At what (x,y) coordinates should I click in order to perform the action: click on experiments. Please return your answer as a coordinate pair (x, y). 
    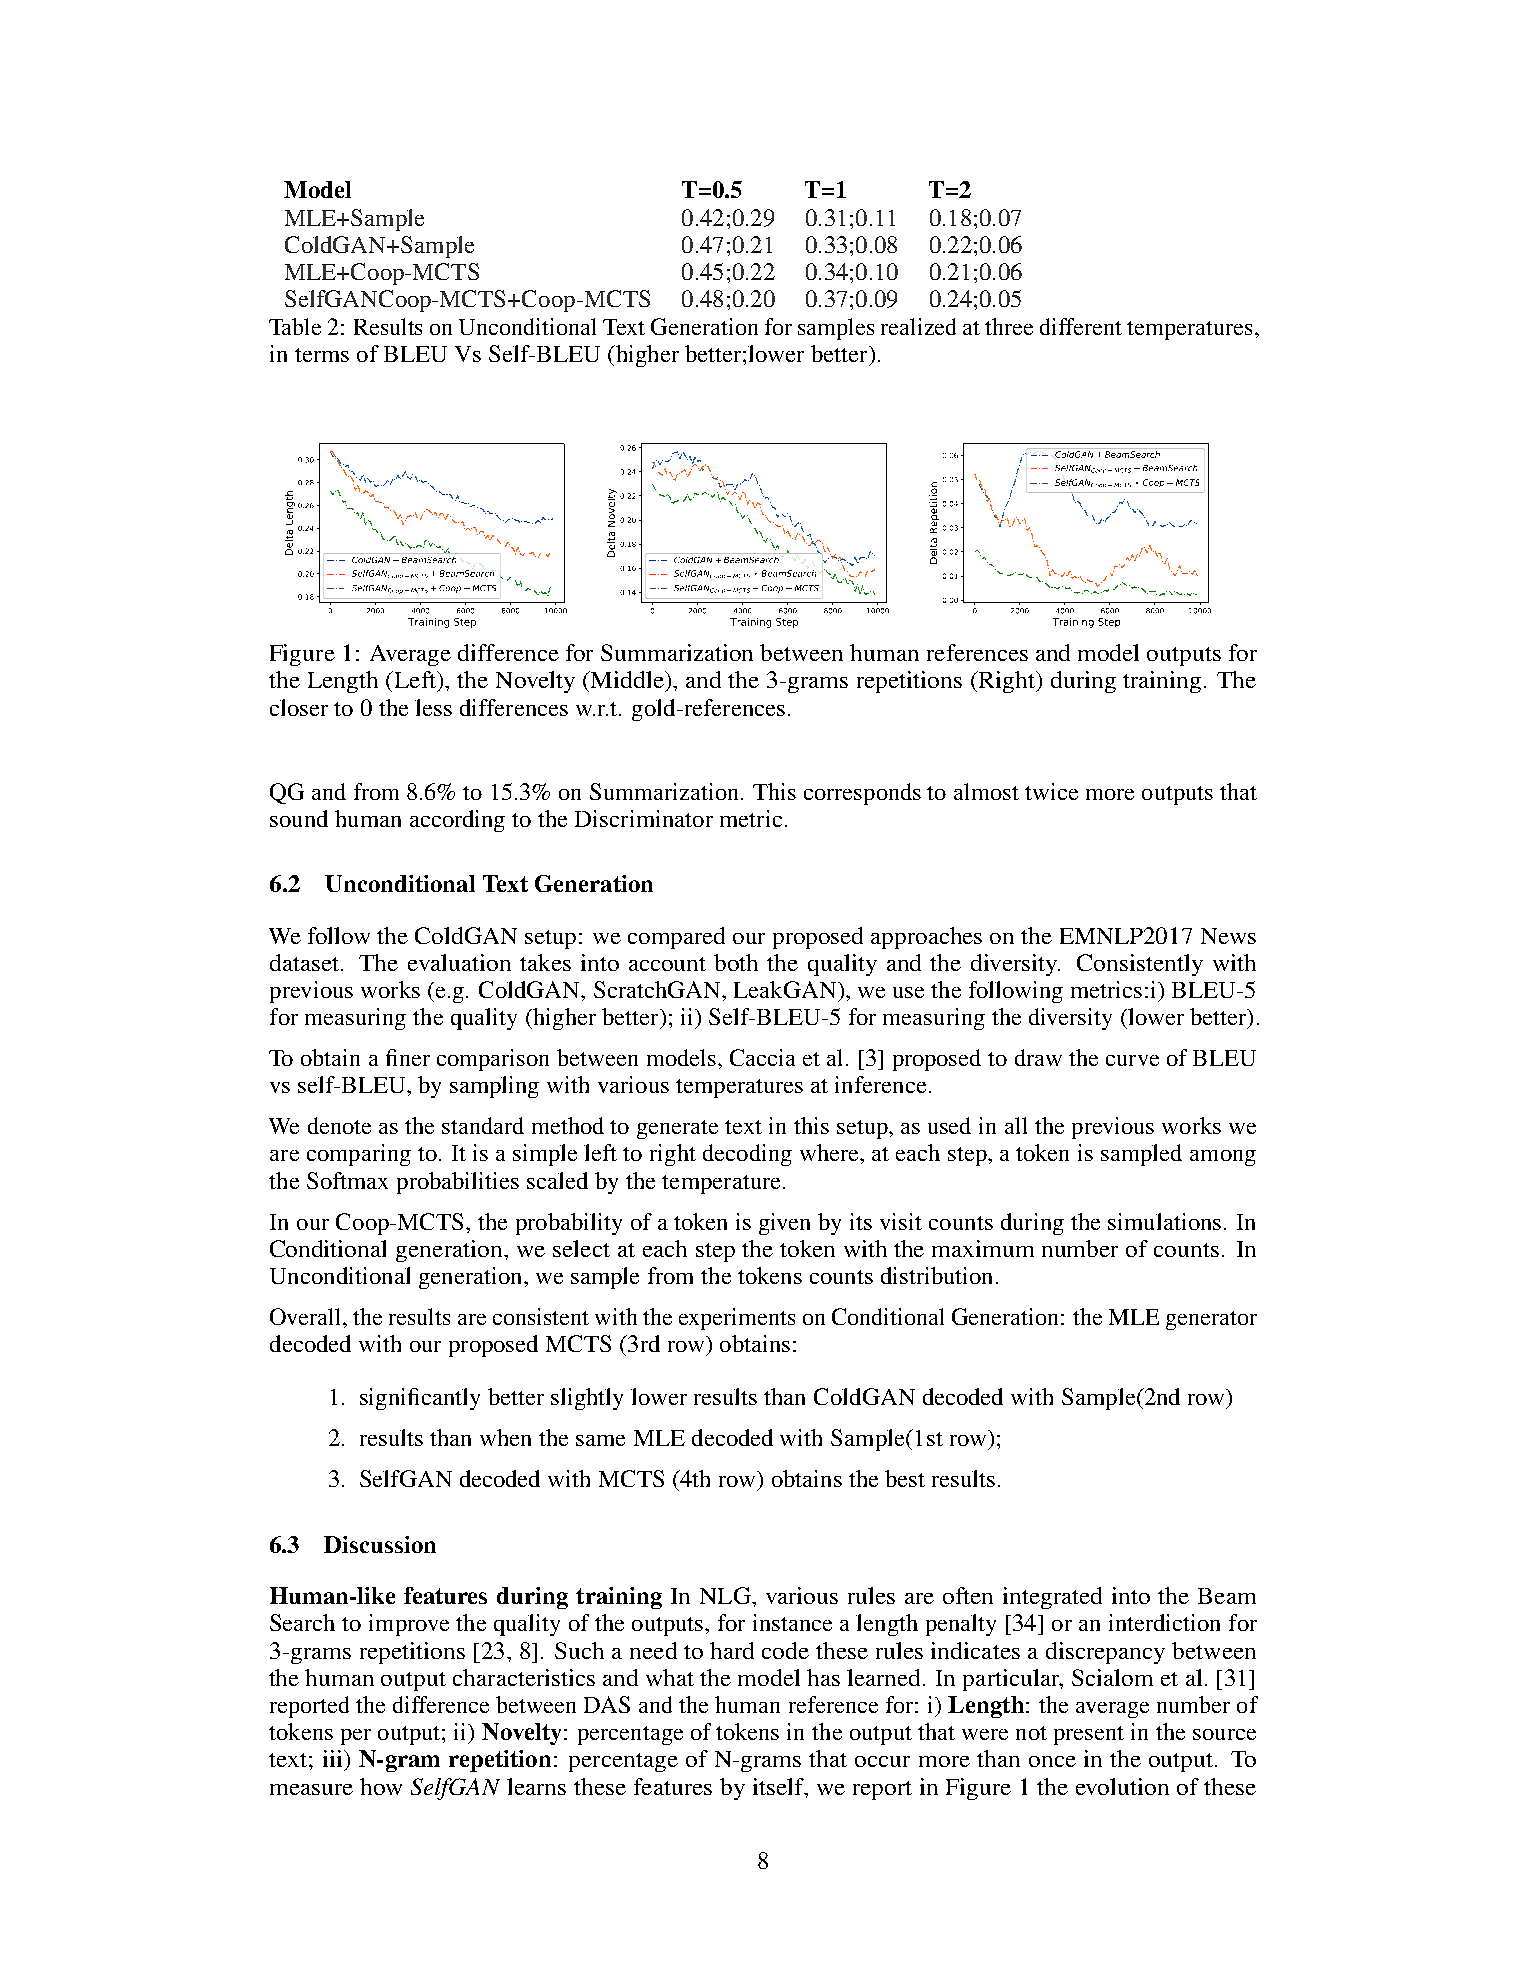
    Looking at the image, I should click on (737, 1319).
